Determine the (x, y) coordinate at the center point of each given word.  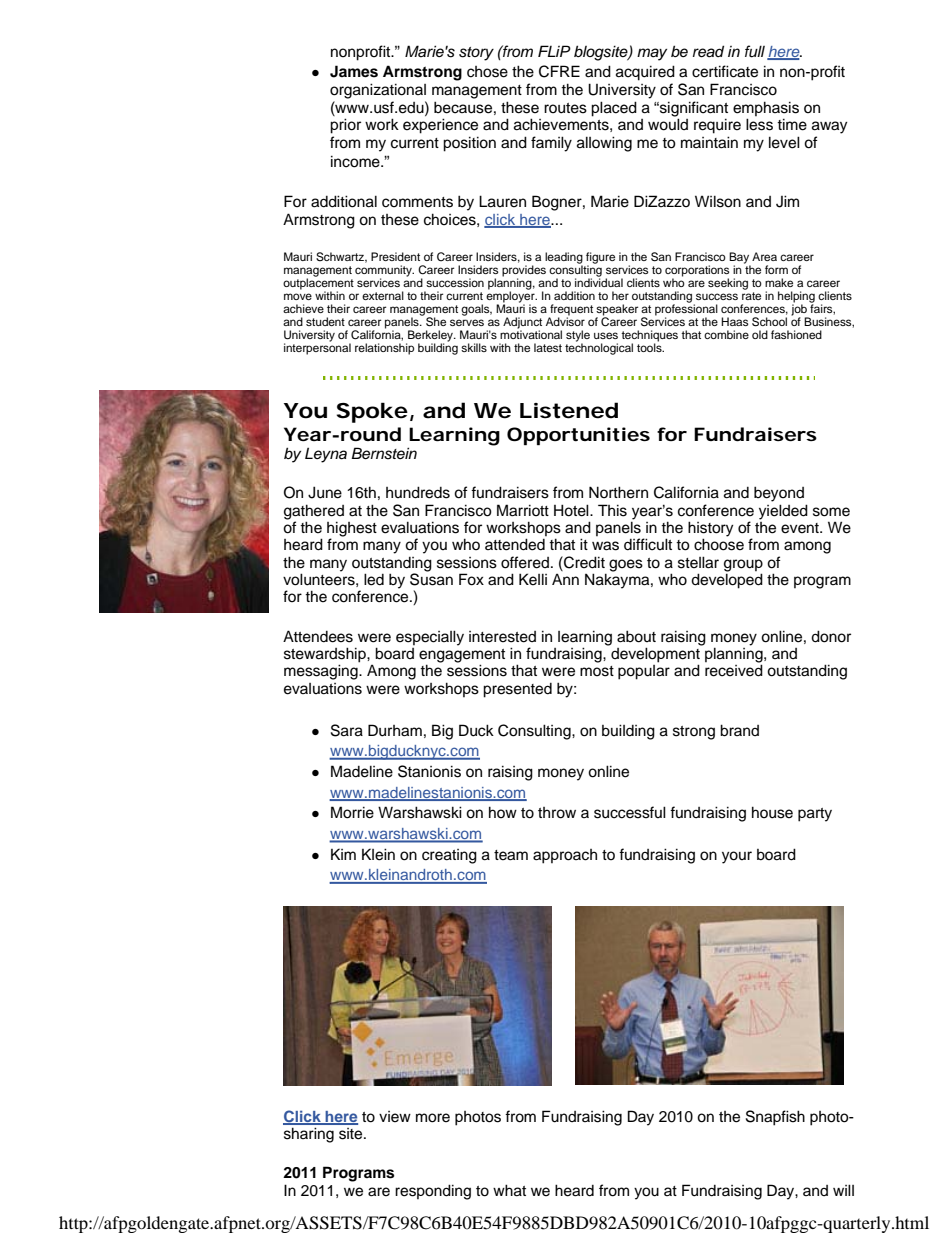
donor (831, 636)
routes (565, 108)
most (597, 671)
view (395, 1117)
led (374, 579)
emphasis (766, 108)
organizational (378, 91)
